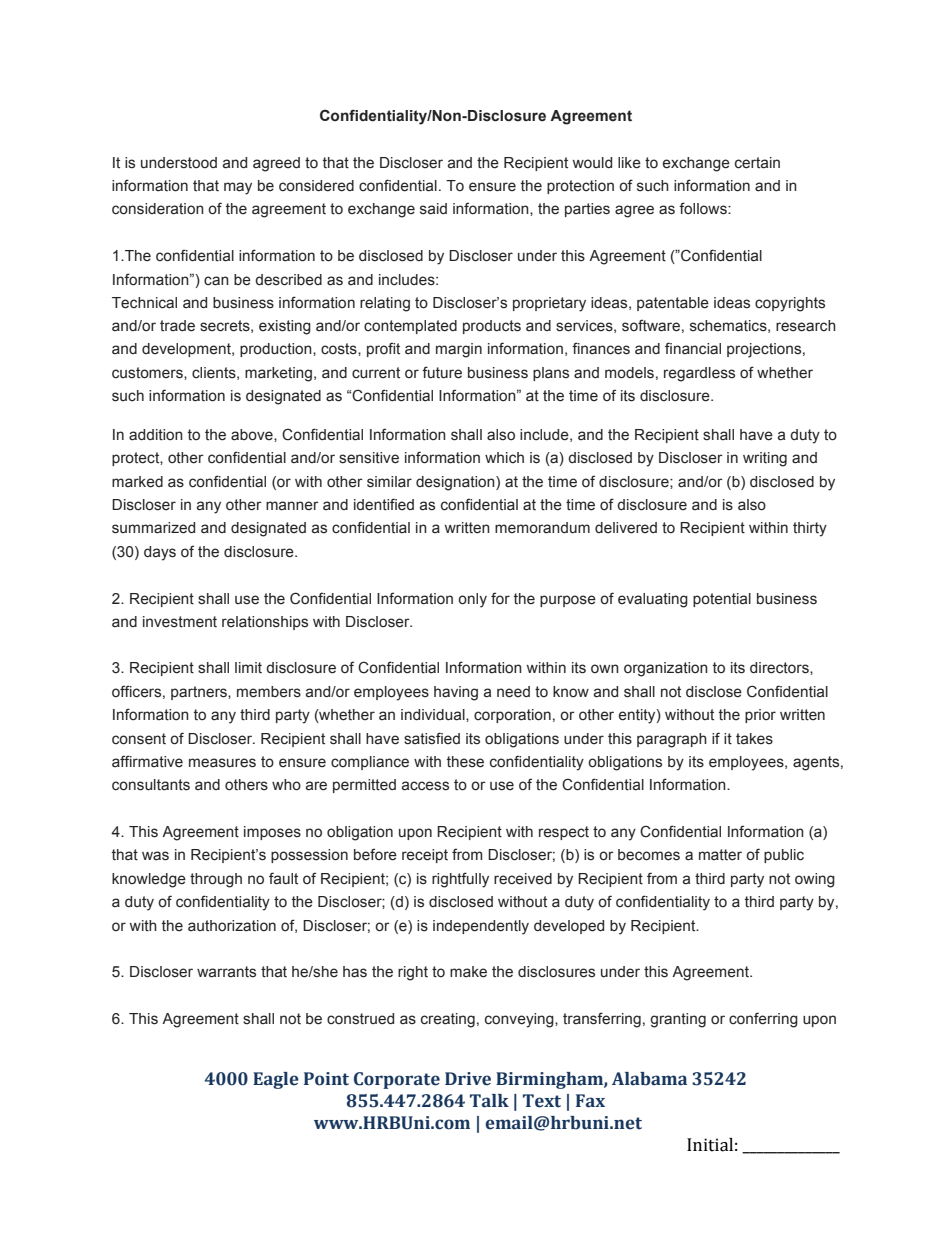 Image resolution: width=952 pixels, height=1233 pixels. I want to click on said, so click(433, 209).
